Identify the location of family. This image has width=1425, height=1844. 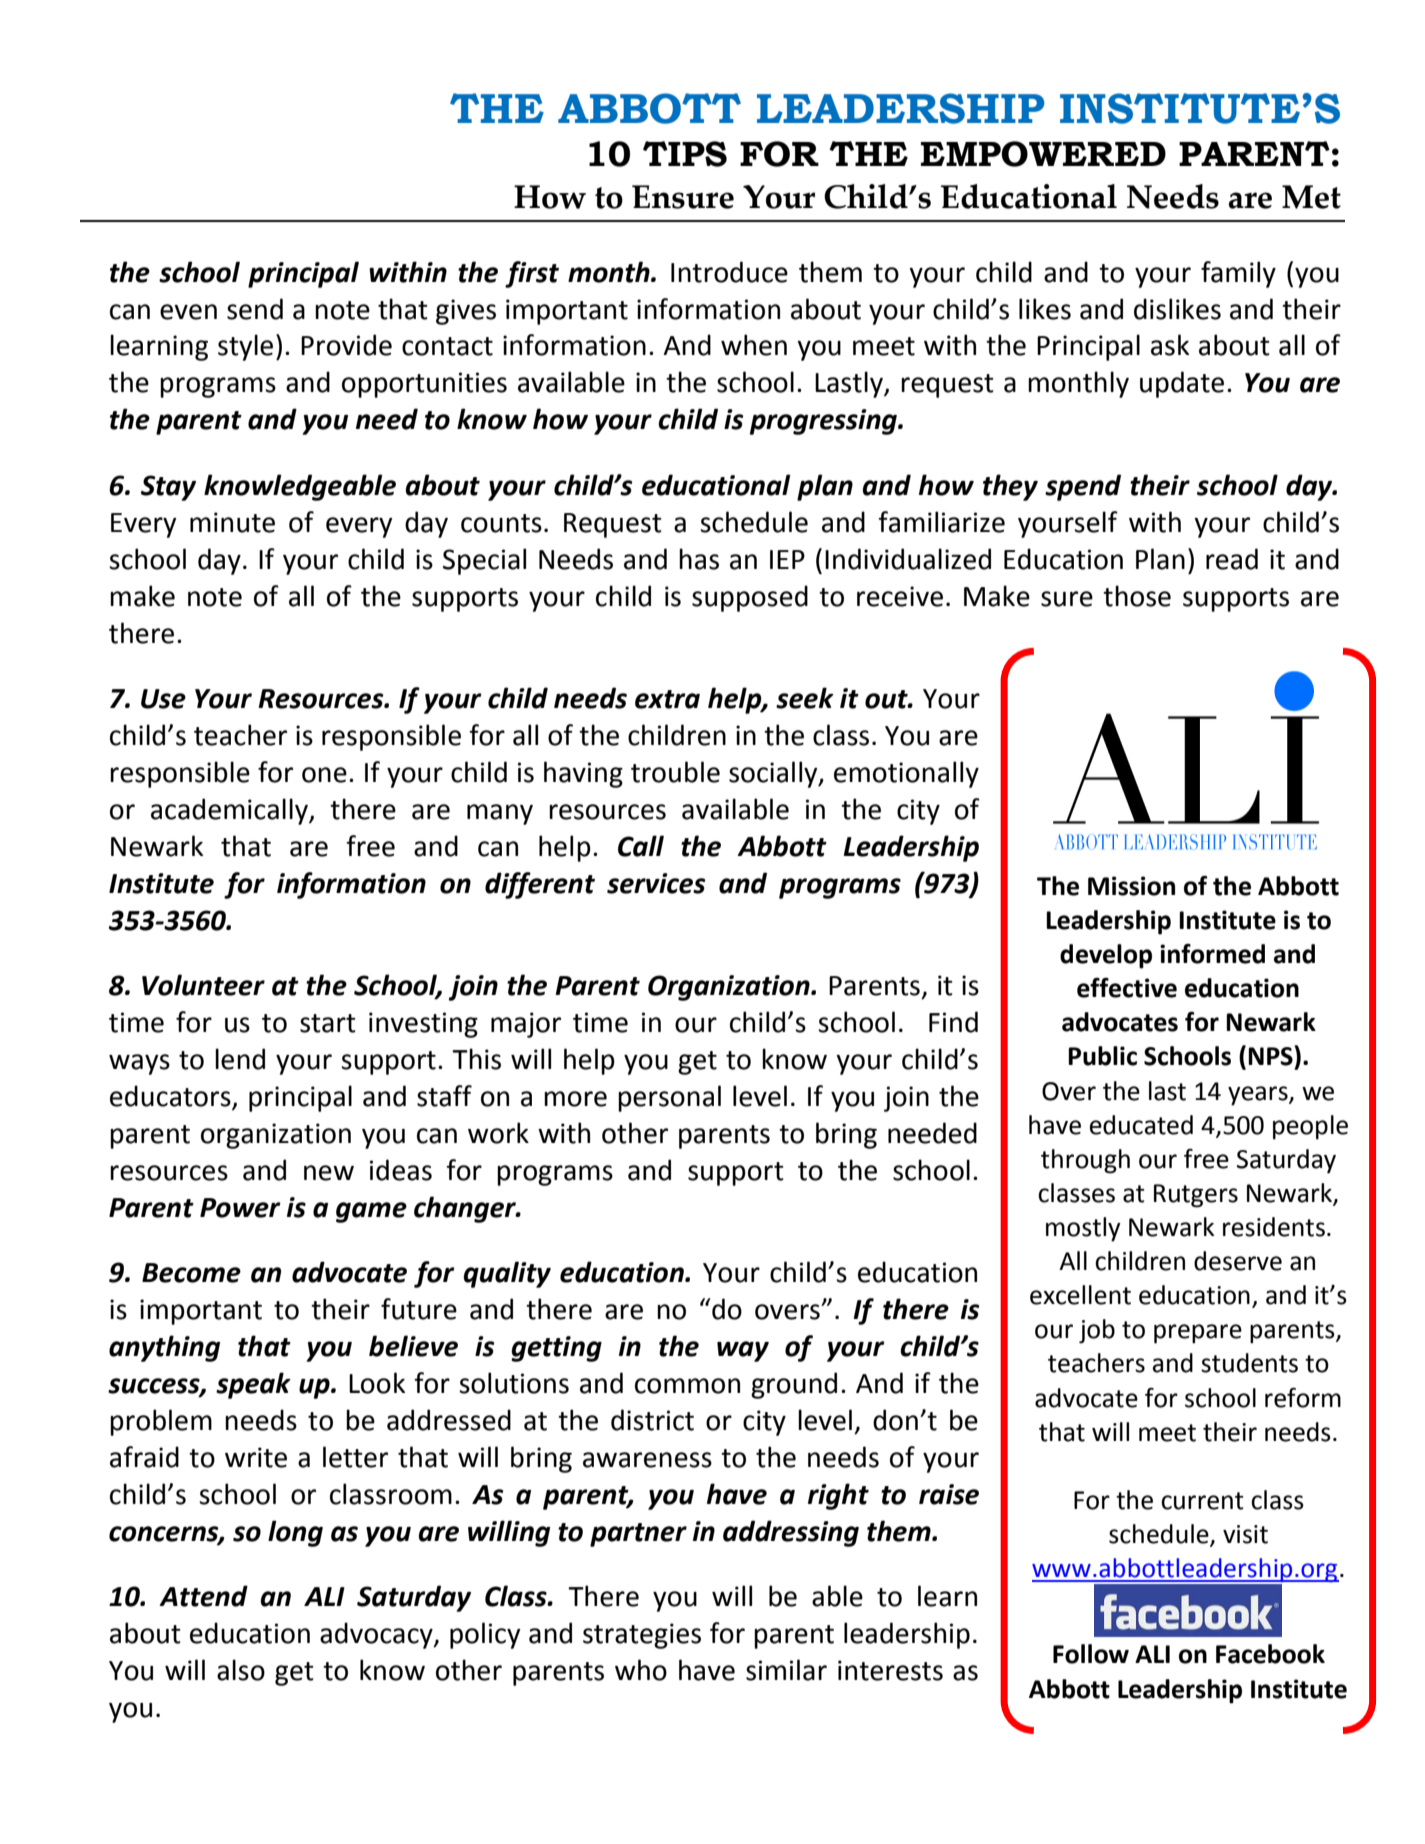
(1238, 274).
